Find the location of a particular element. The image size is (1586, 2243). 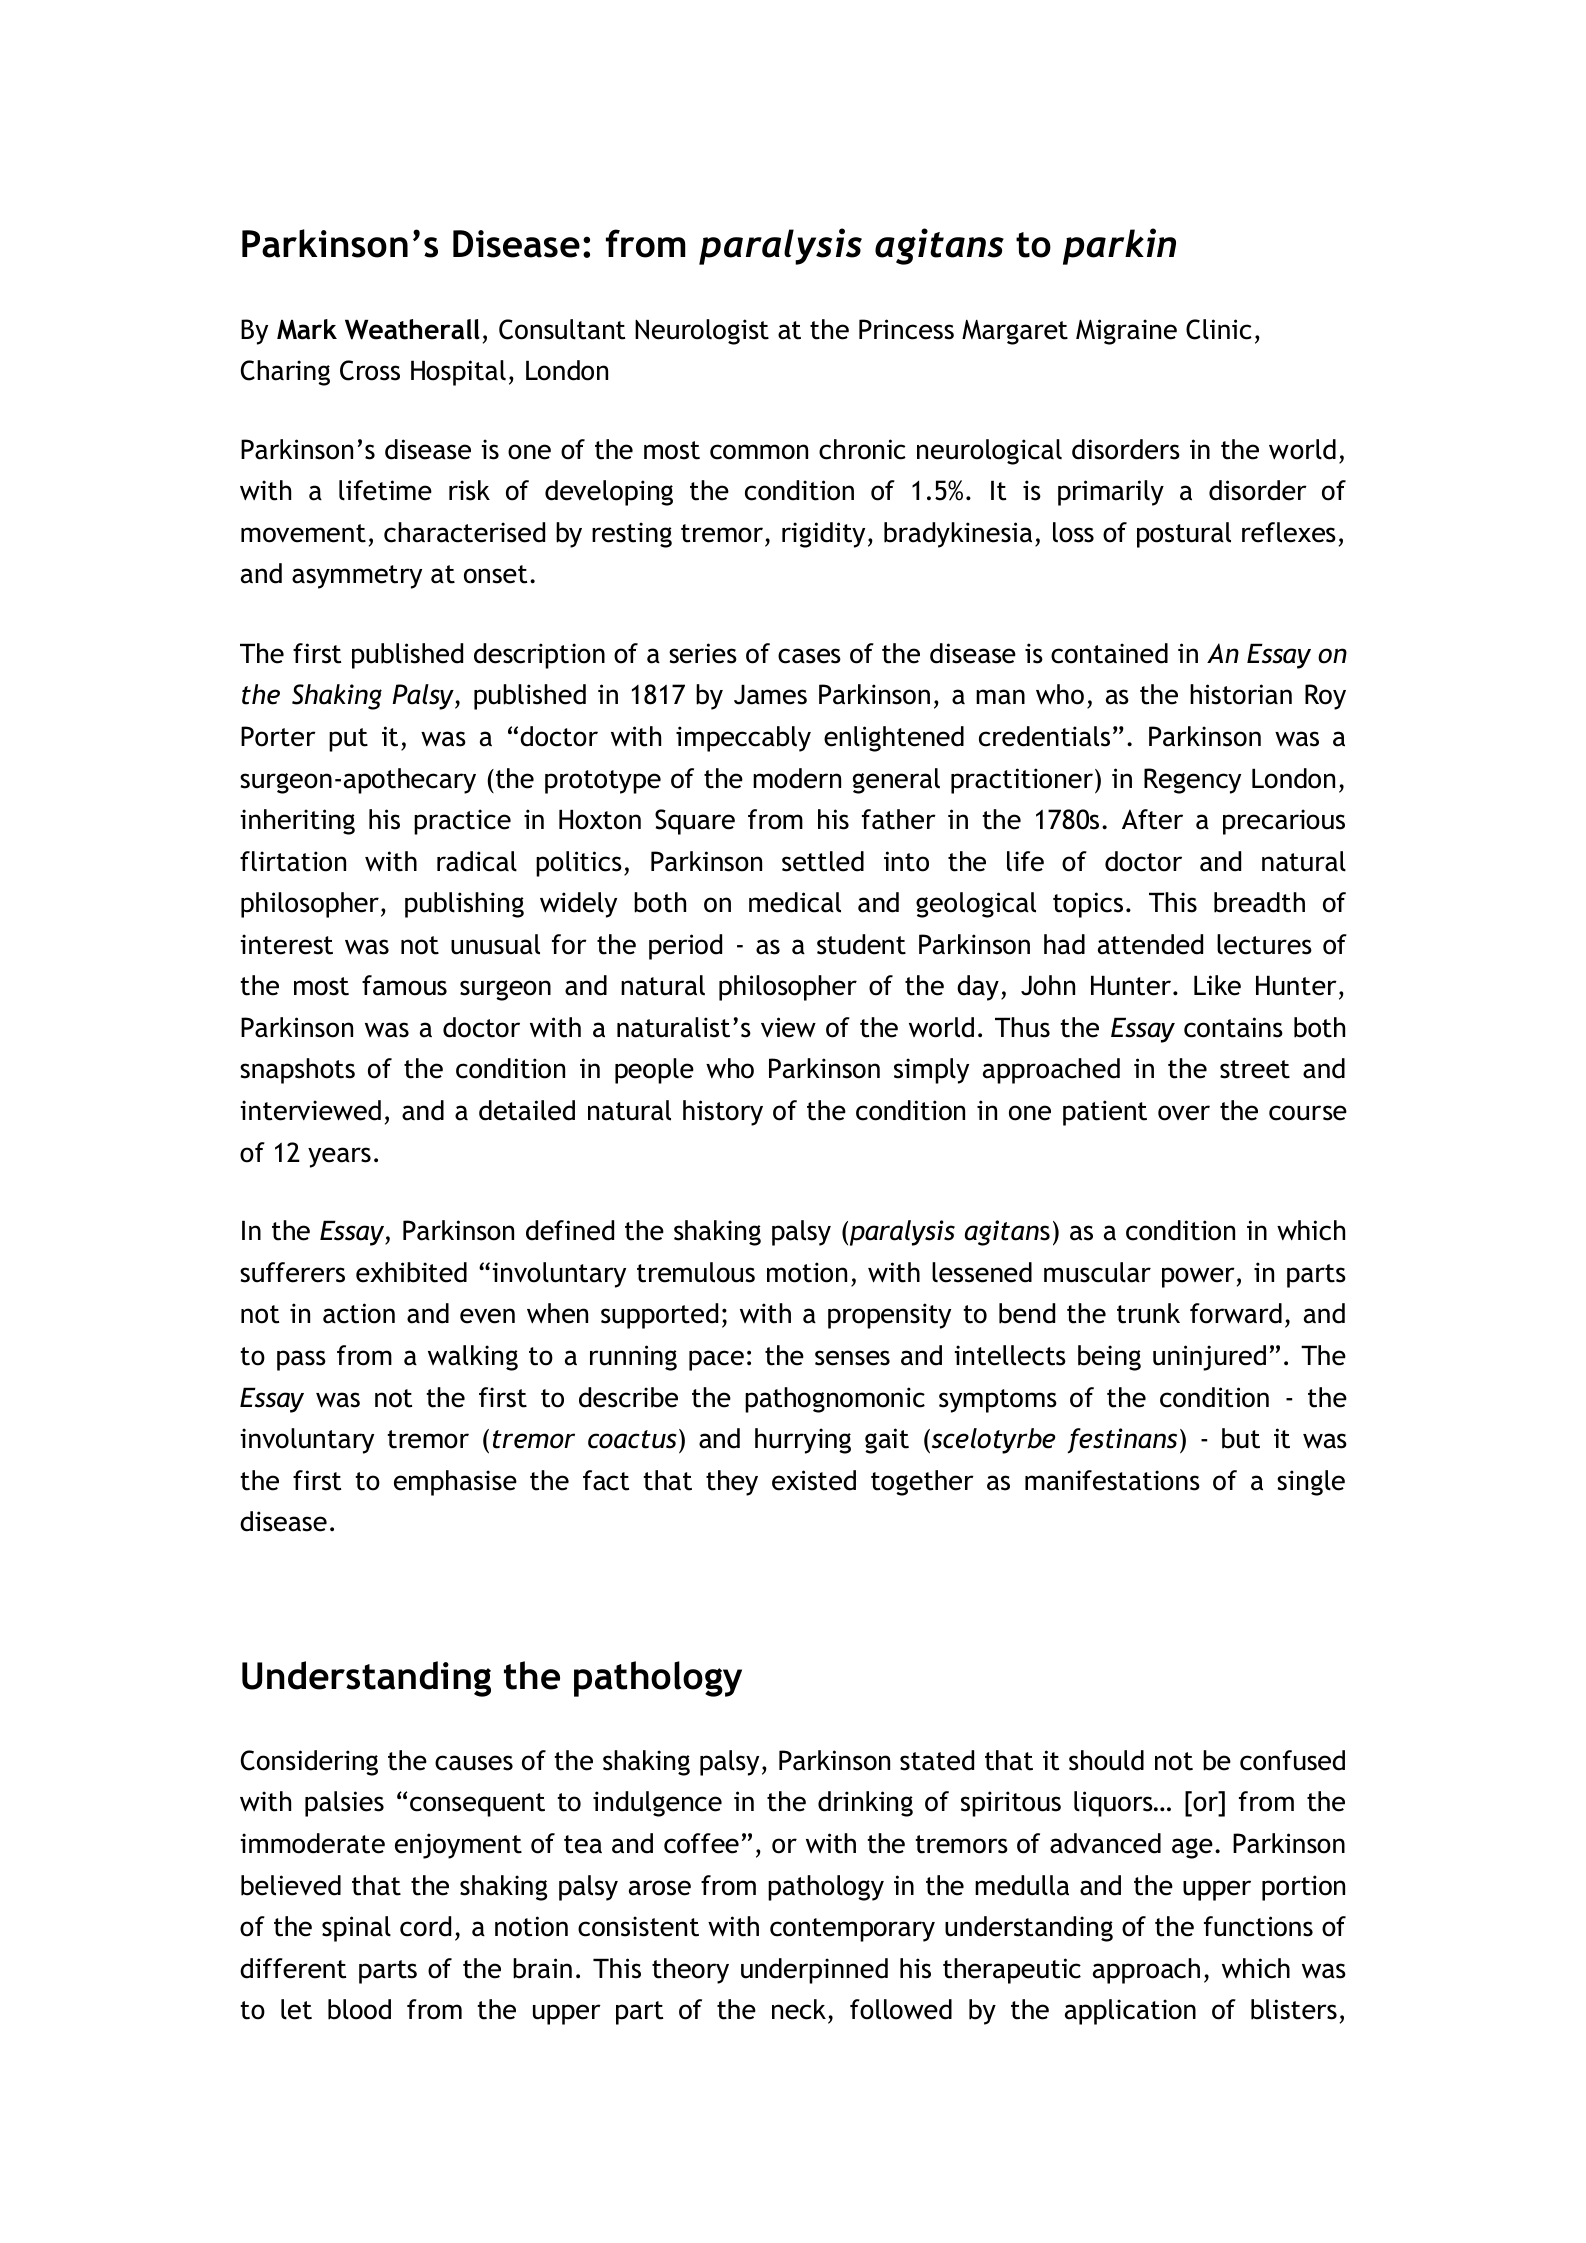

functions is located at coordinates (1258, 1926).
